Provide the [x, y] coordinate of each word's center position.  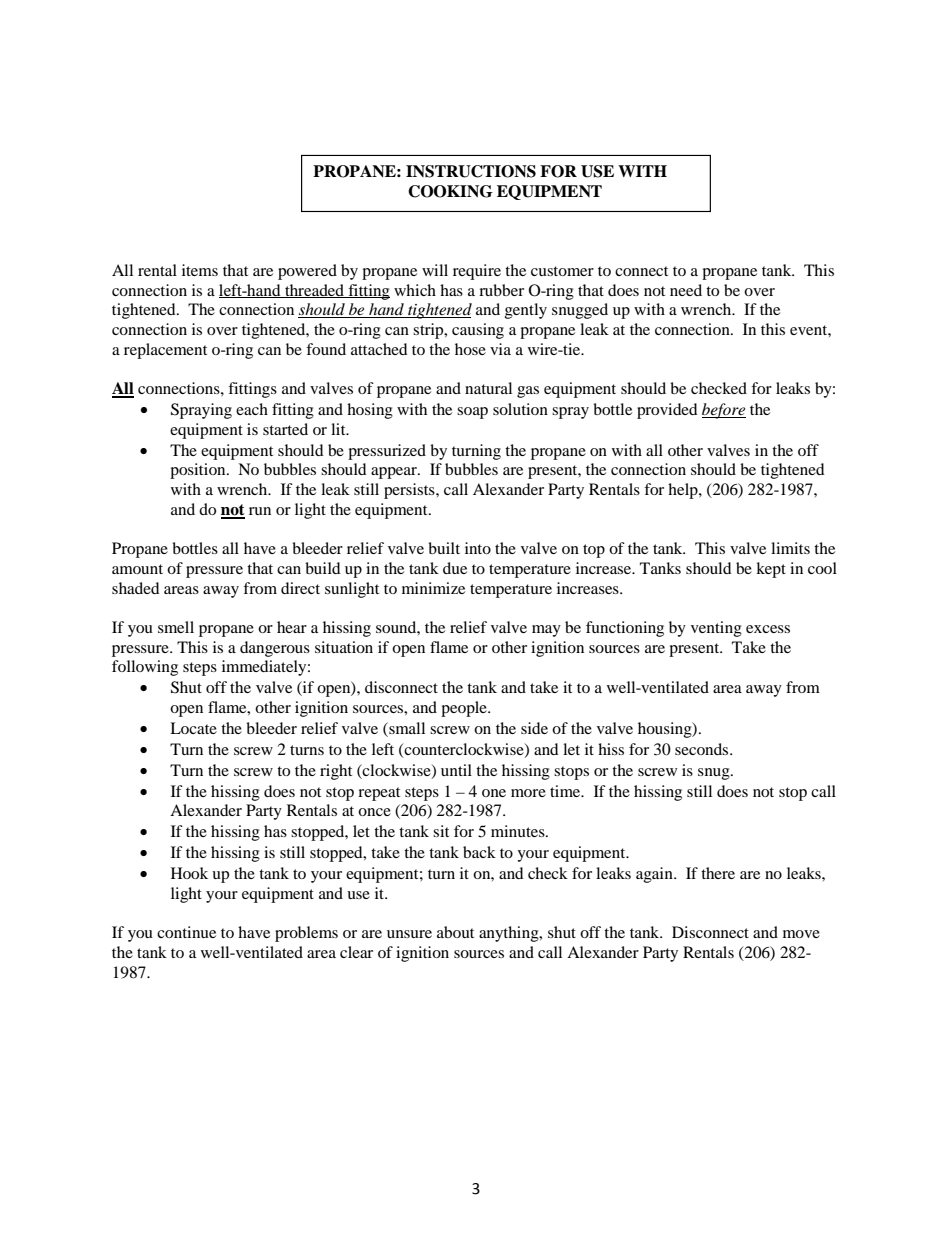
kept [771, 570]
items [200, 270]
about [455, 932]
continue [186, 932]
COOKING [450, 191]
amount [137, 569]
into [478, 548]
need [686, 290]
